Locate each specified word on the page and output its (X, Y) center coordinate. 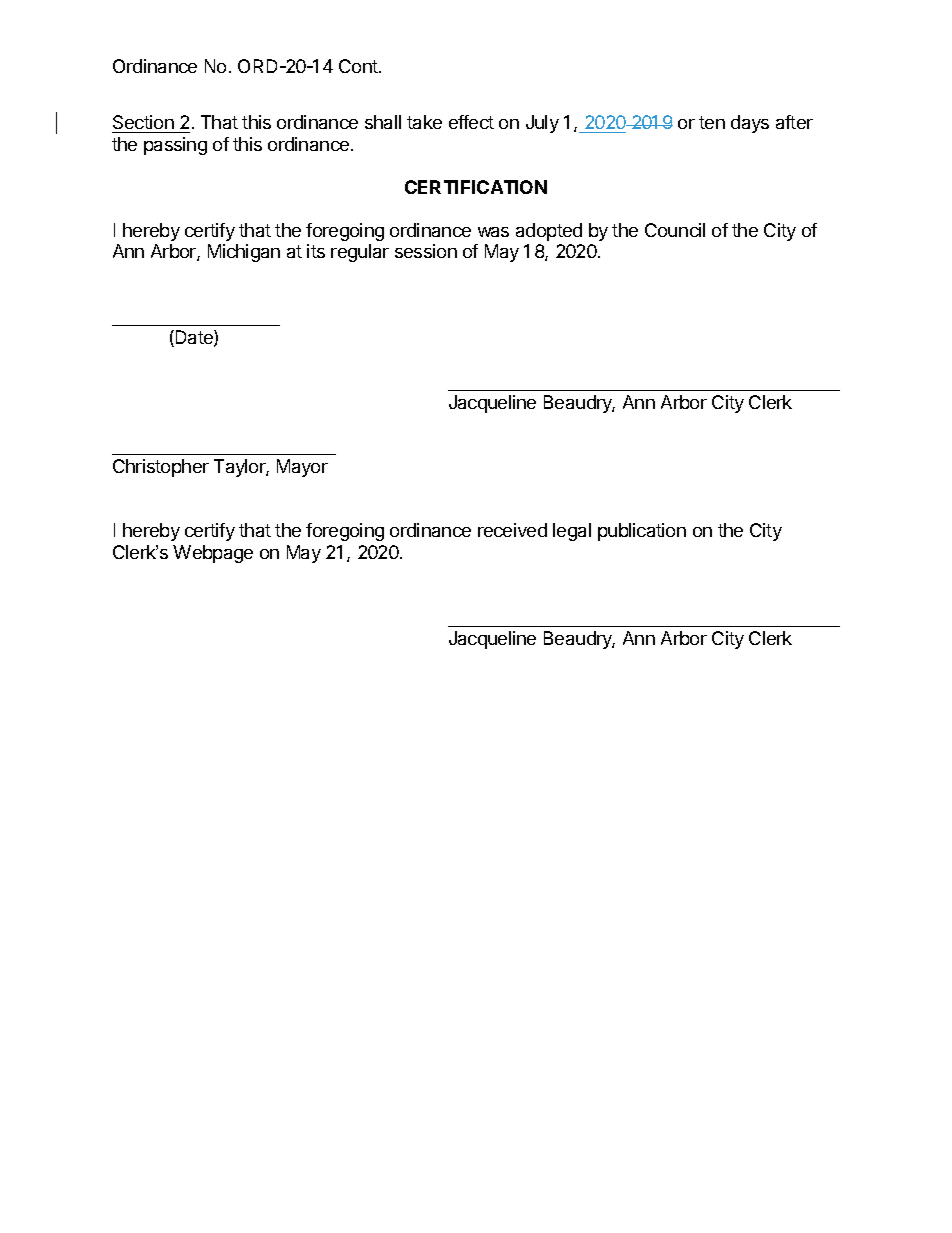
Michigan (244, 253)
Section (143, 122)
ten (712, 122)
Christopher (161, 468)
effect (471, 122)
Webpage (213, 554)
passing (175, 146)
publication (642, 532)
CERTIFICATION (476, 187)
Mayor (302, 468)
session (426, 251)
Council (675, 230)
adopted (549, 232)
